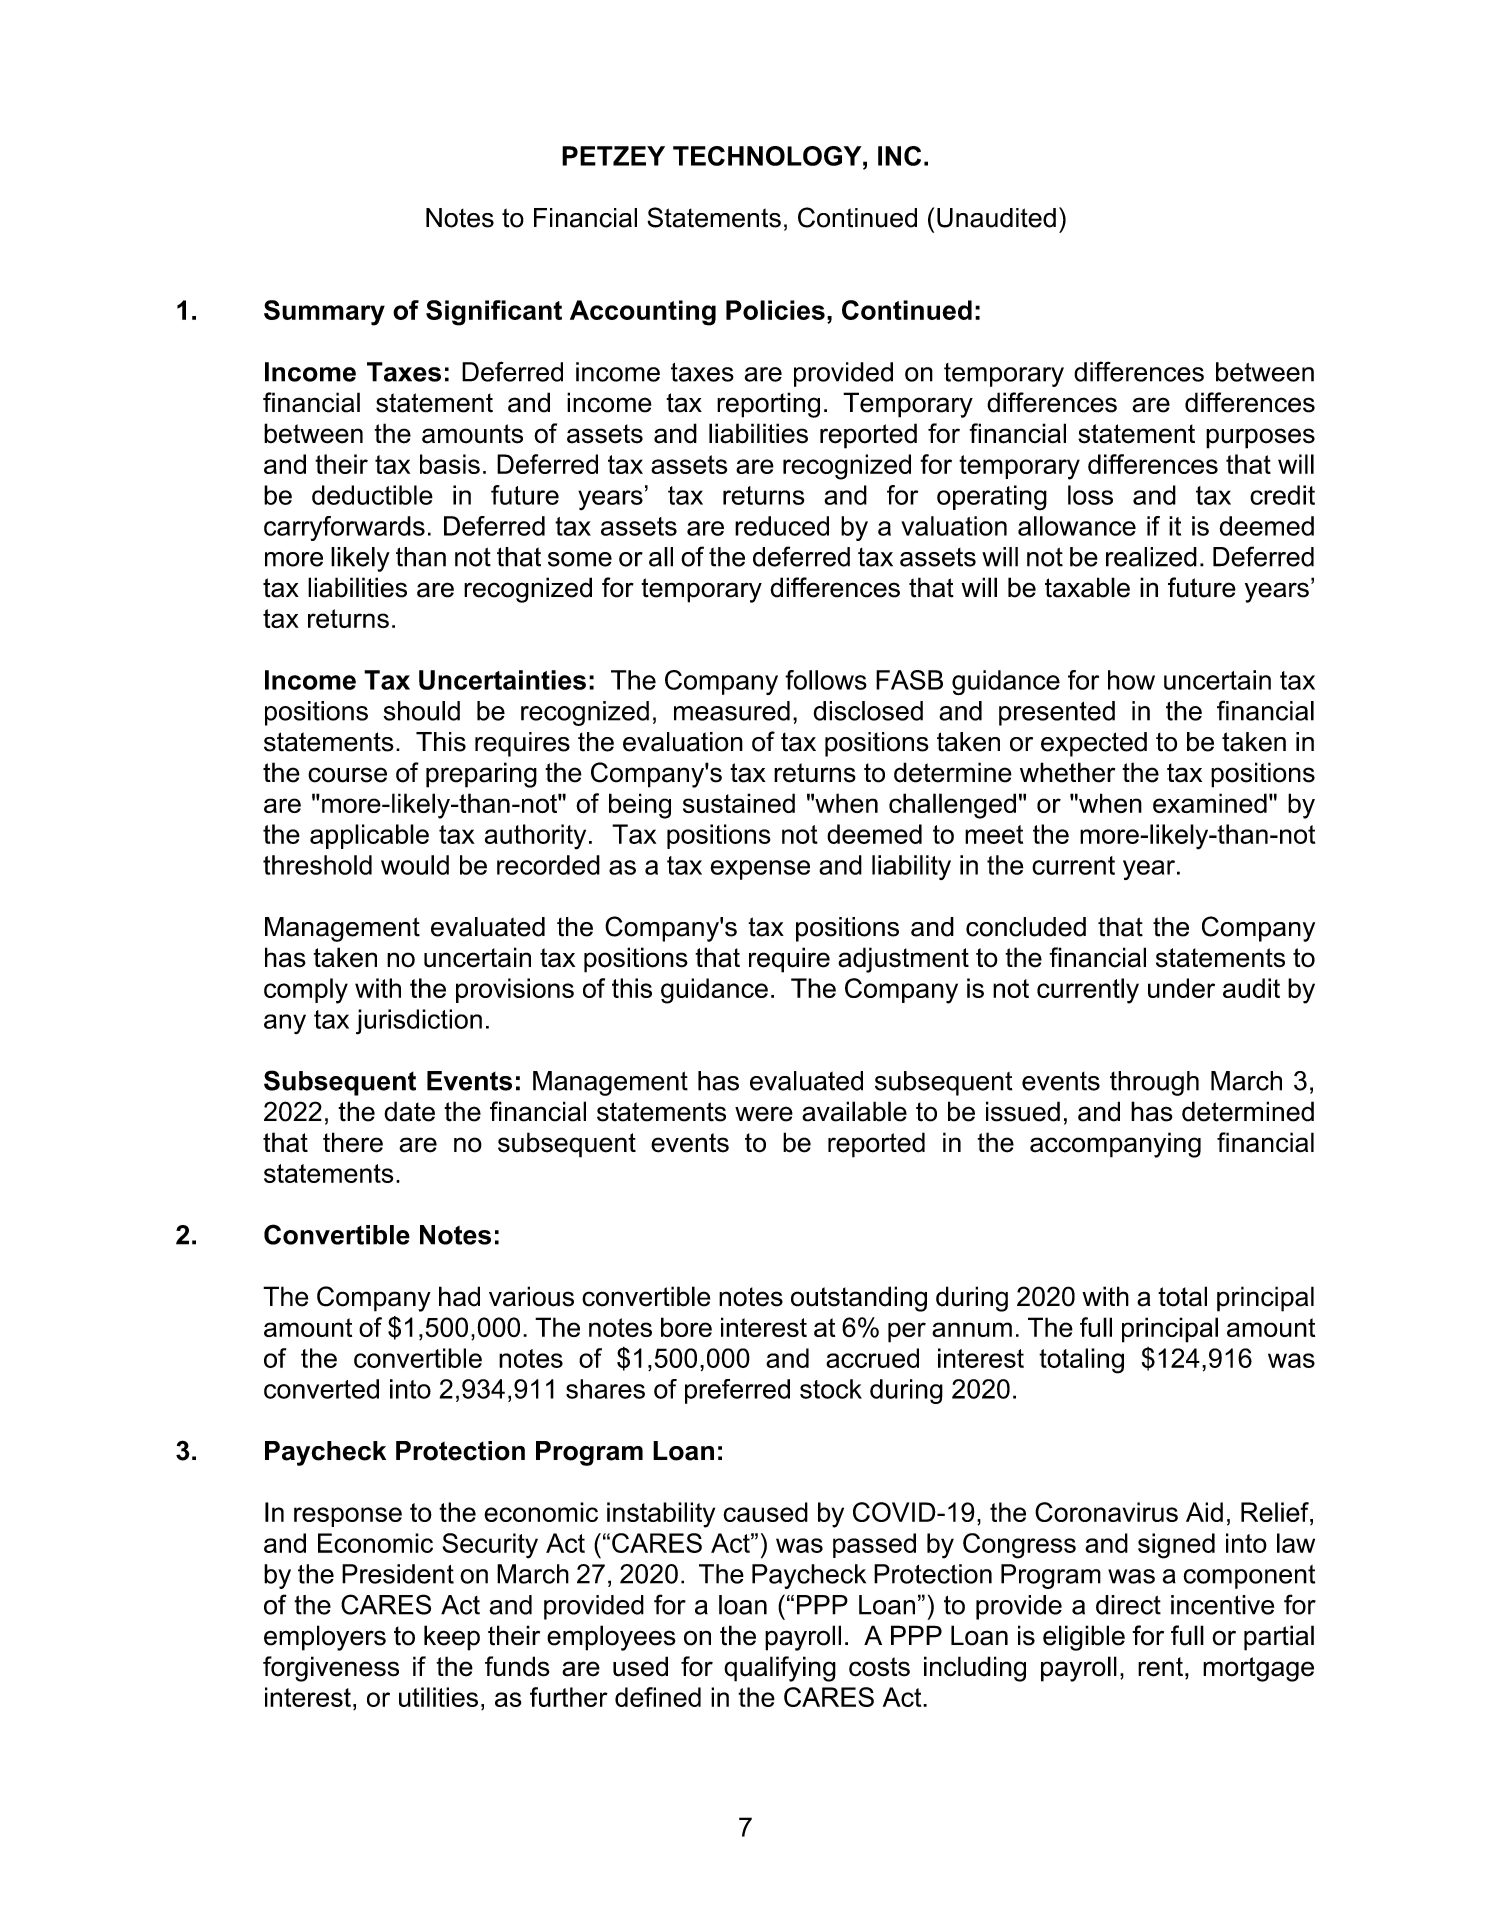 Image resolution: width=1491 pixels, height=1930 pixels. What do you see at coordinates (409, 1111) in the page?
I see `date` at bounding box center [409, 1111].
